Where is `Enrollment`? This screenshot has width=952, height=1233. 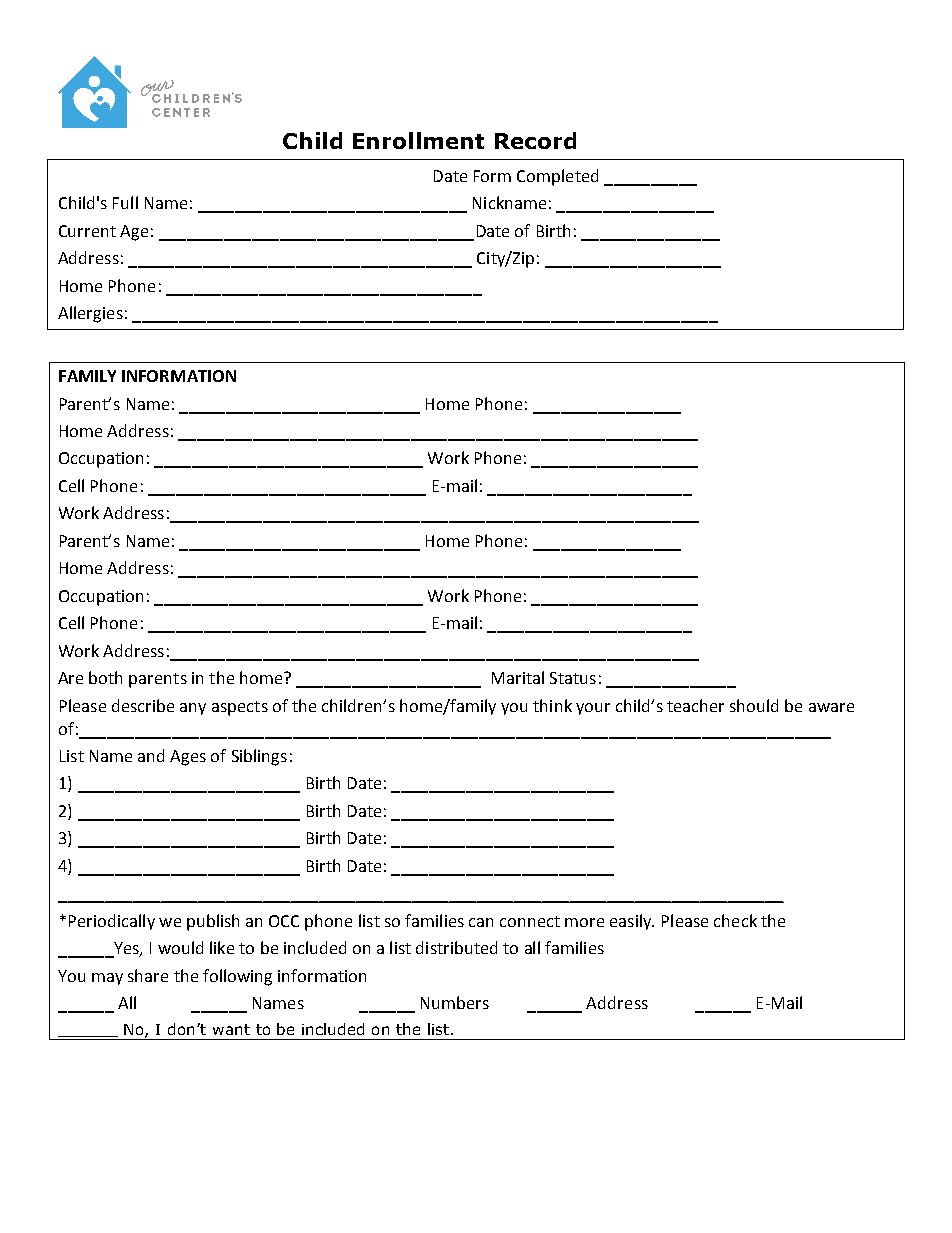 Enrollment is located at coordinates (418, 140).
